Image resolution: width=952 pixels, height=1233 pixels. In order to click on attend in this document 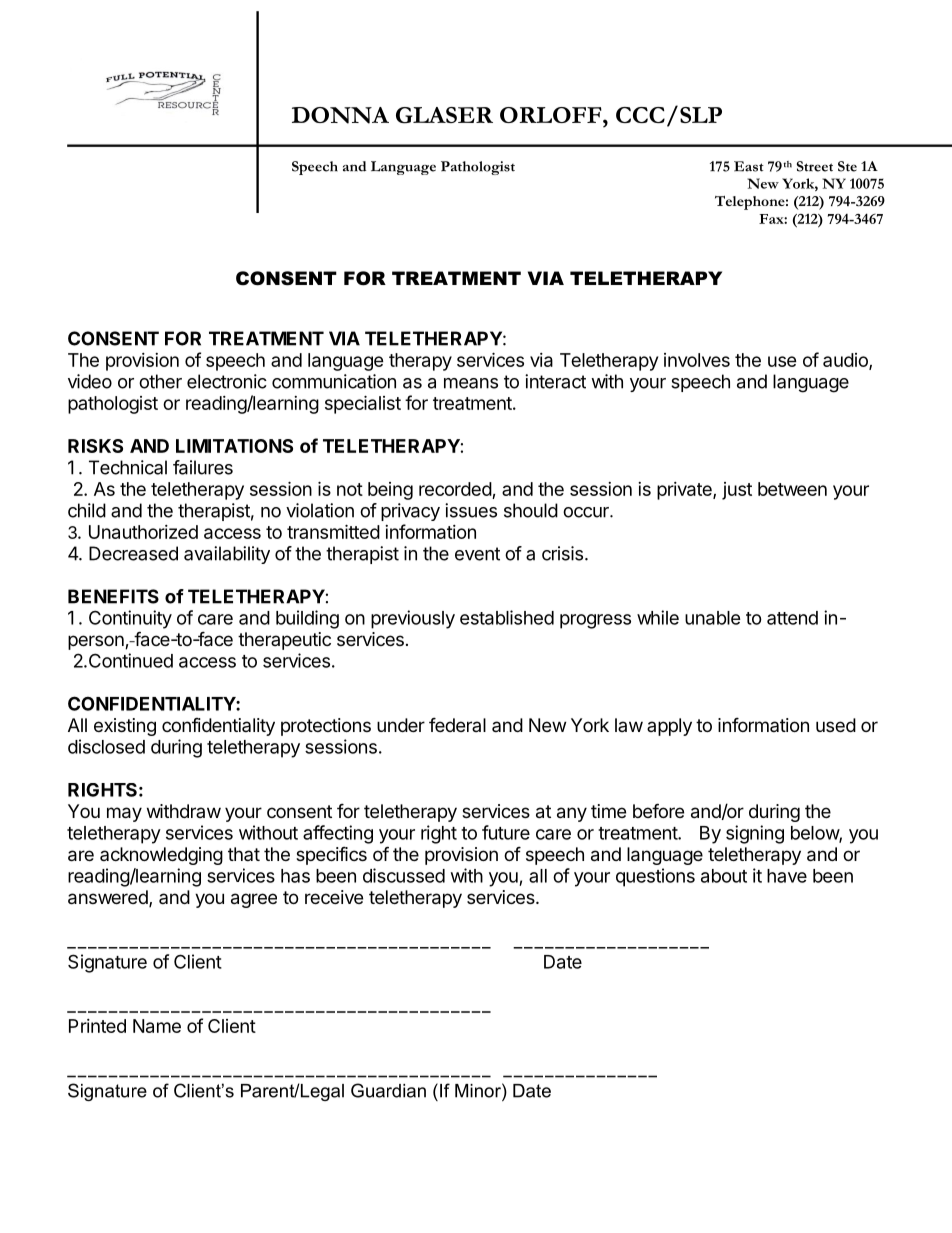, I will do `click(792, 618)`.
